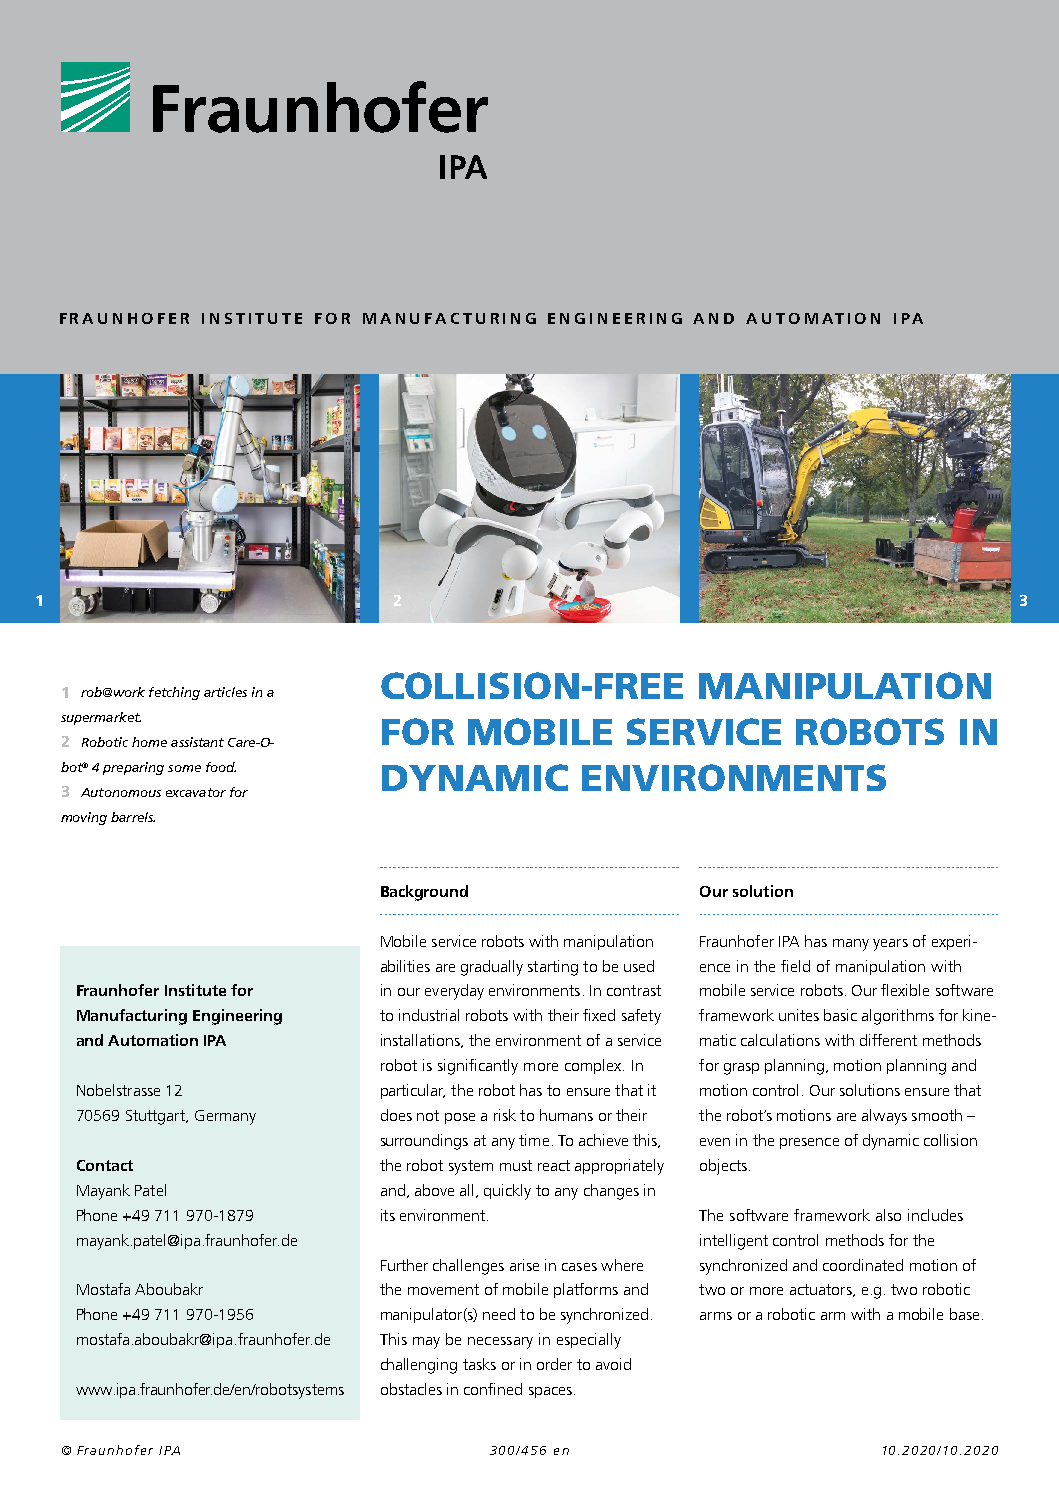 The width and height of the screenshot is (1059, 1498). I want to click on articles, so click(225, 692).
